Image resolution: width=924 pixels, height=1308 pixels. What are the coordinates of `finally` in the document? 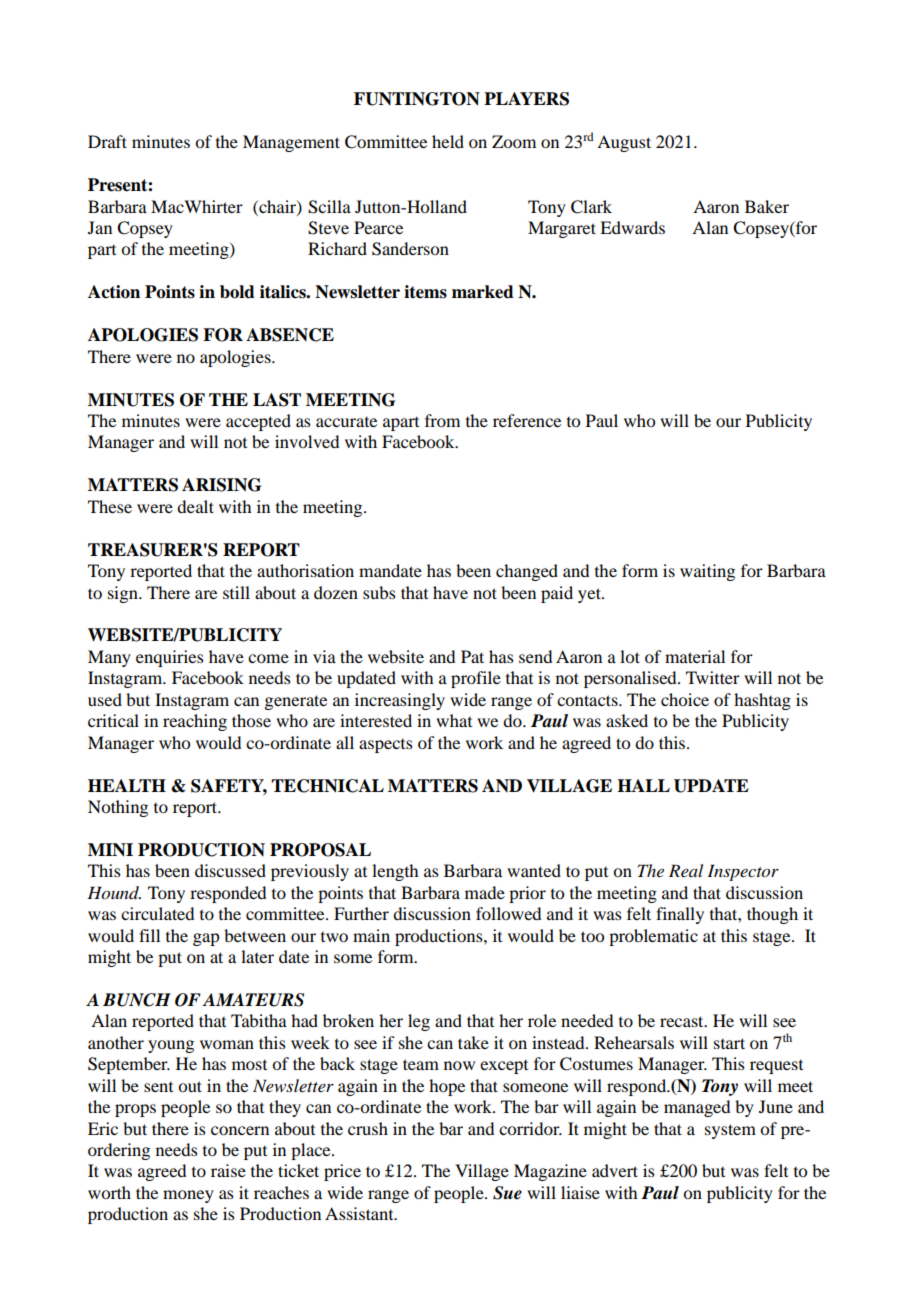 It's located at (680, 915).
